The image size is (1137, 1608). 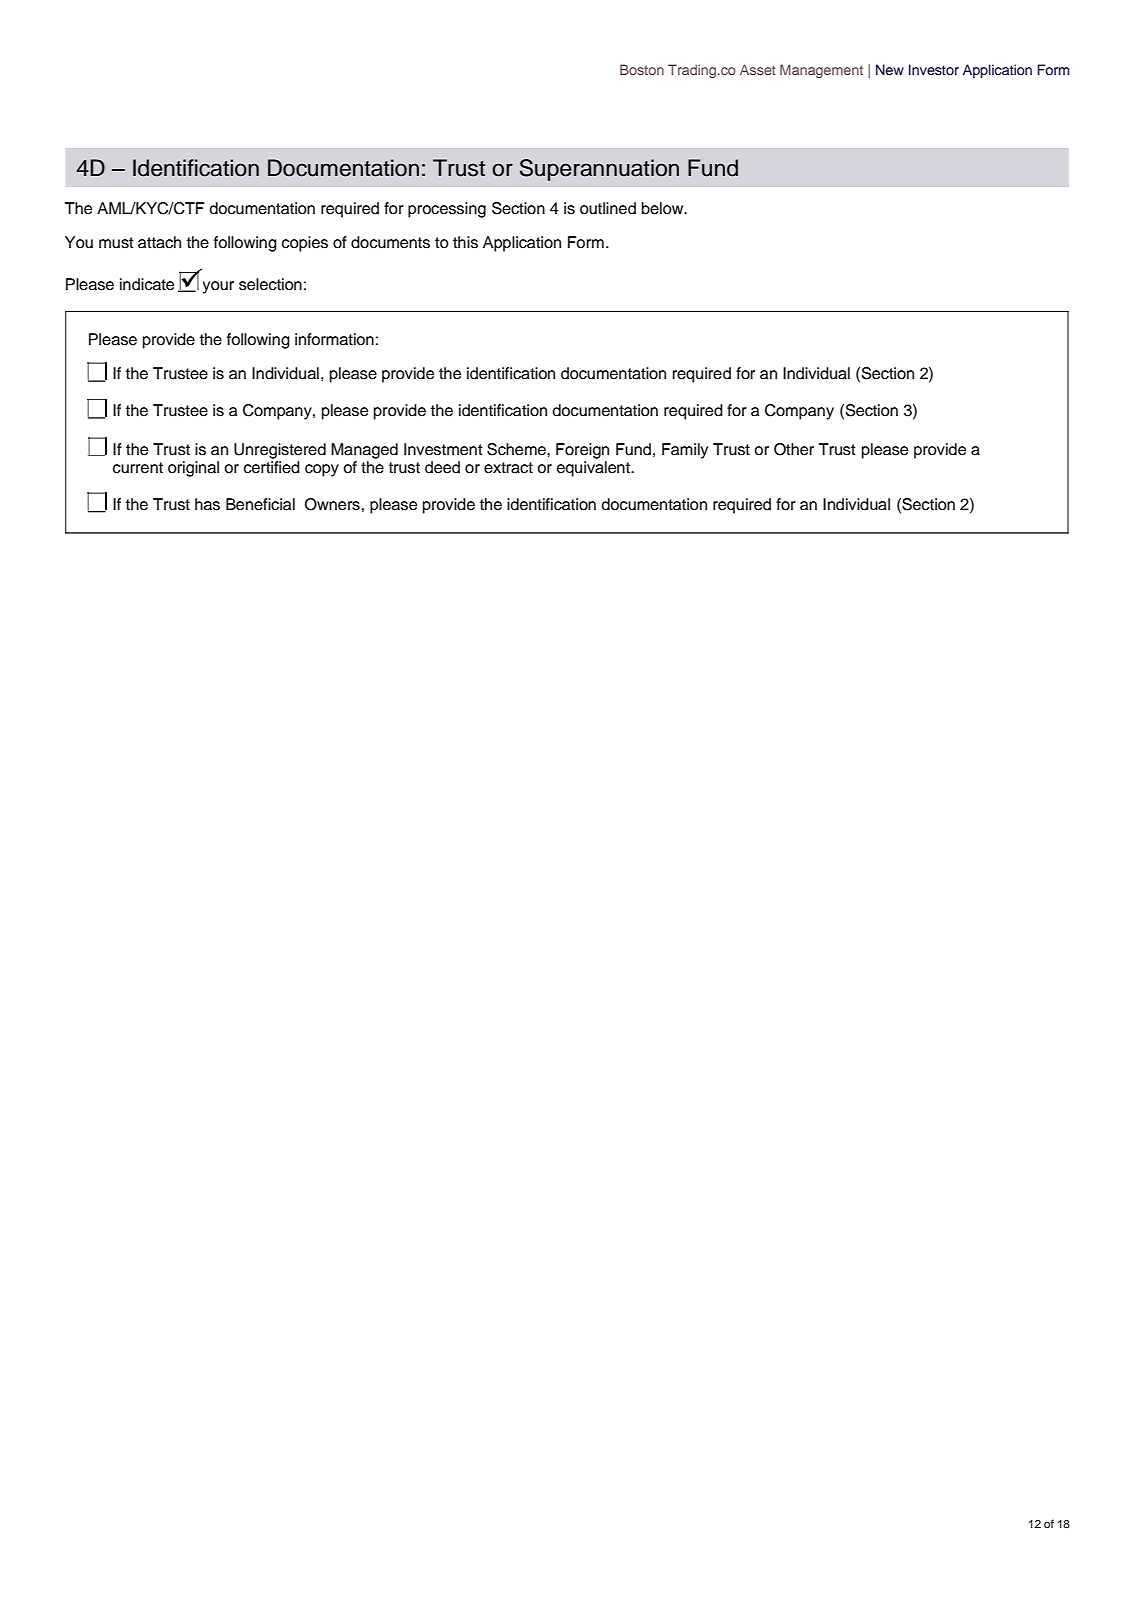 I want to click on below, so click(x=664, y=208).
